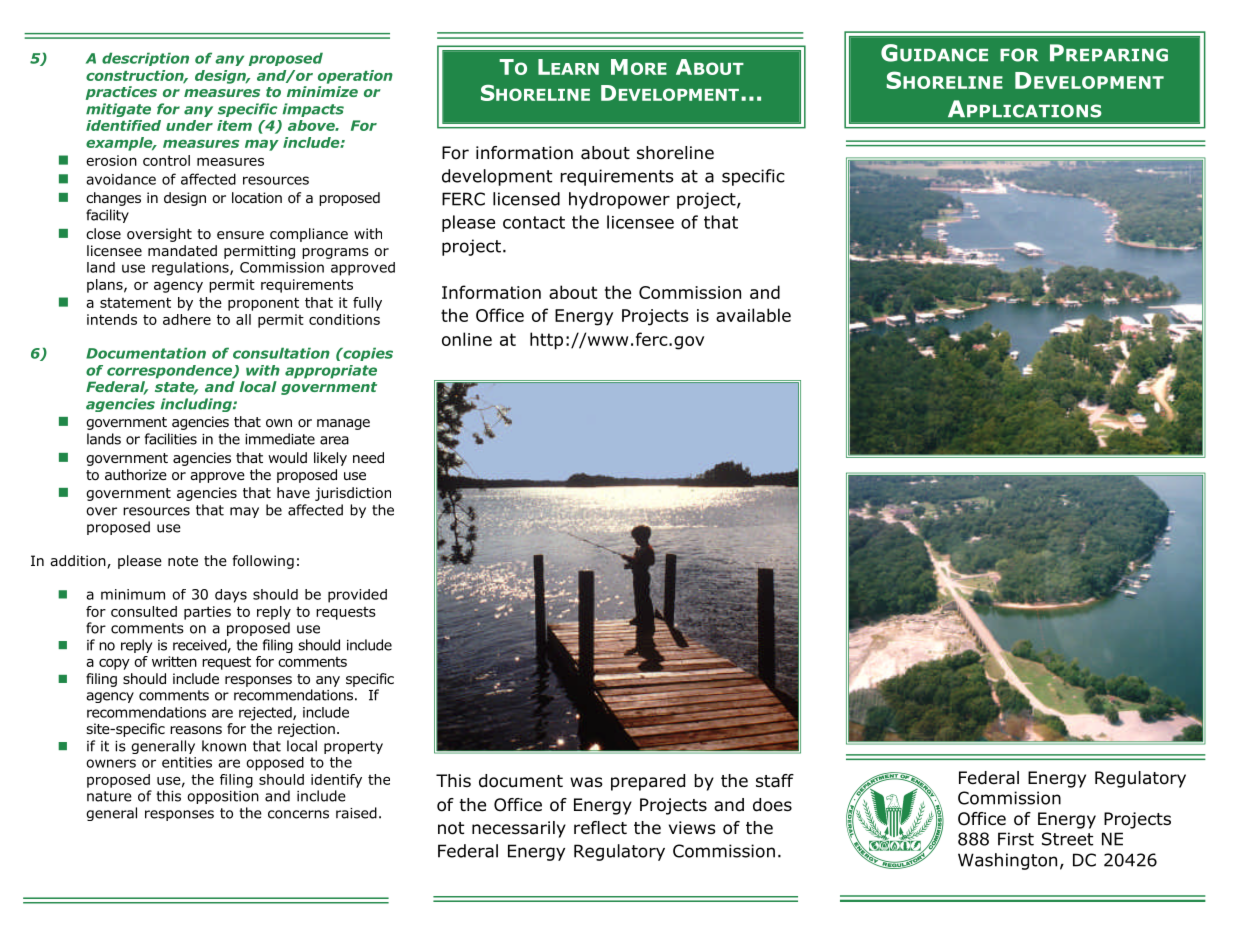 The width and height of the screenshot is (1233, 952). What do you see at coordinates (145, 59) in the screenshot?
I see `description` at bounding box center [145, 59].
